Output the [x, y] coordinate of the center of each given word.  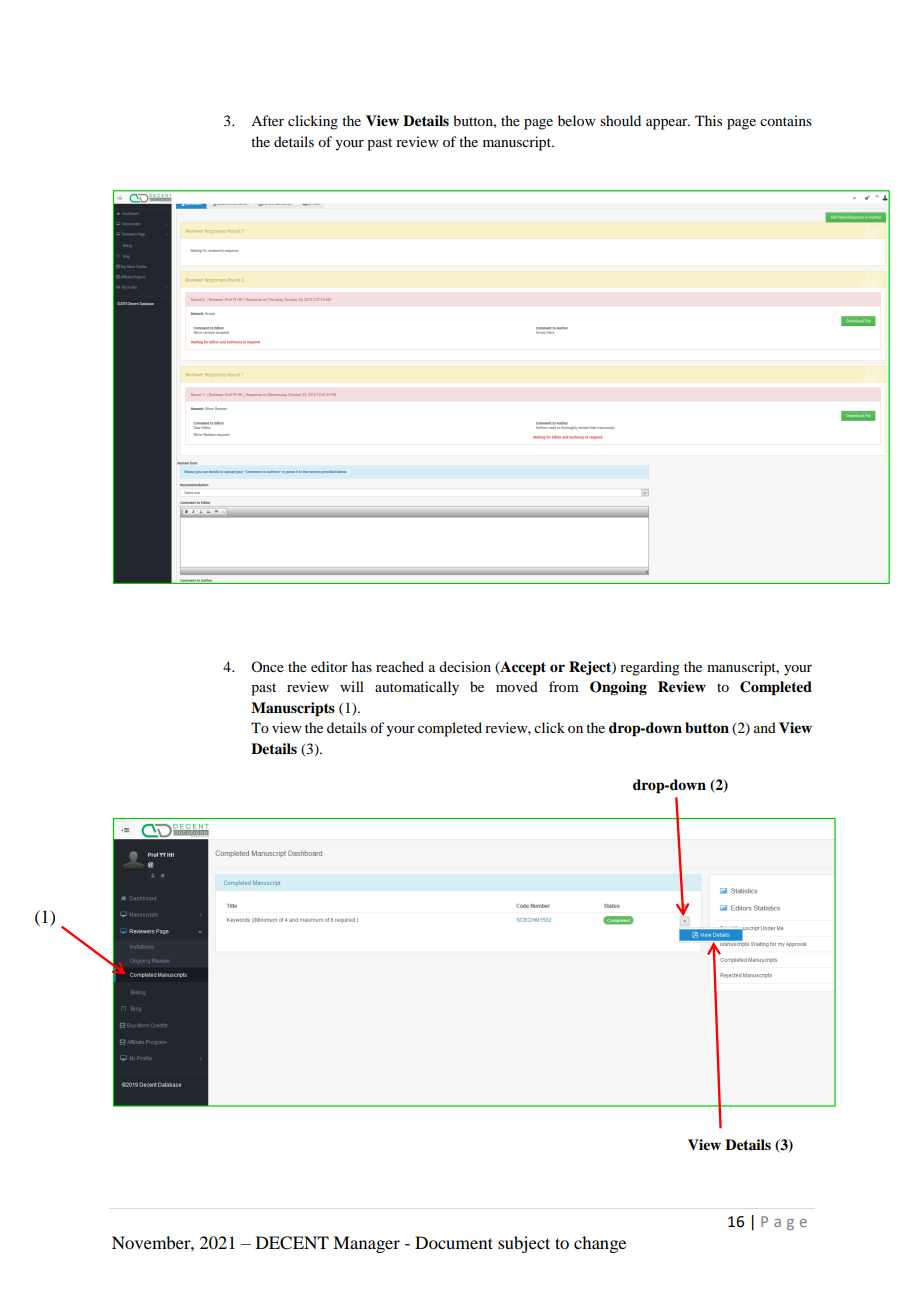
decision [465, 666]
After [267, 120]
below [577, 120]
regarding [650, 668]
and [765, 727]
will [352, 686]
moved [517, 686]
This [708, 120]
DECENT [292, 1243]
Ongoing [618, 688]
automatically [417, 688]
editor [329, 666]
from [564, 686]
